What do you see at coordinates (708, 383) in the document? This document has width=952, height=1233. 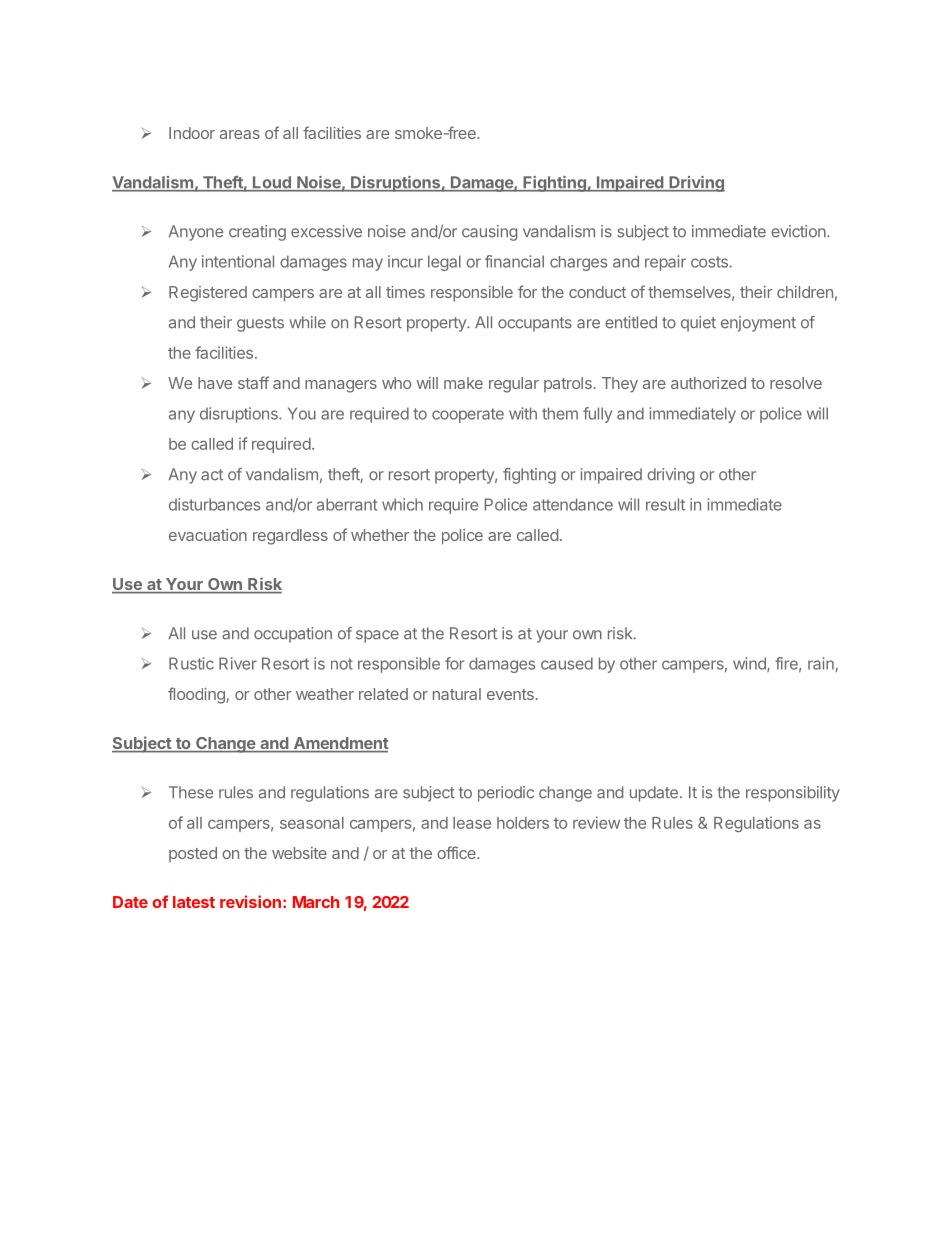 I see `authorized` at bounding box center [708, 383].
